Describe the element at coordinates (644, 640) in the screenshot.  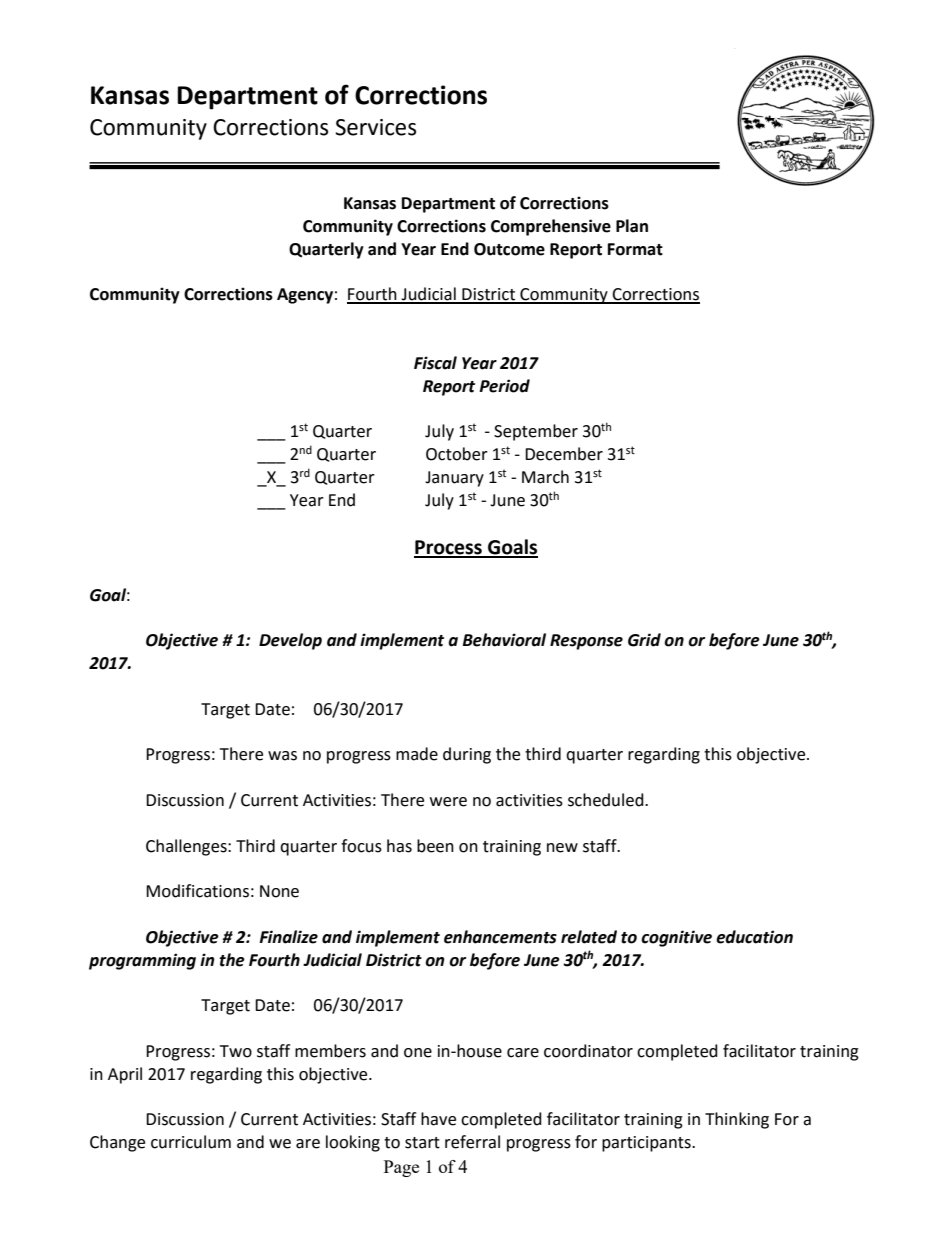
I see `Grid` at that location.
